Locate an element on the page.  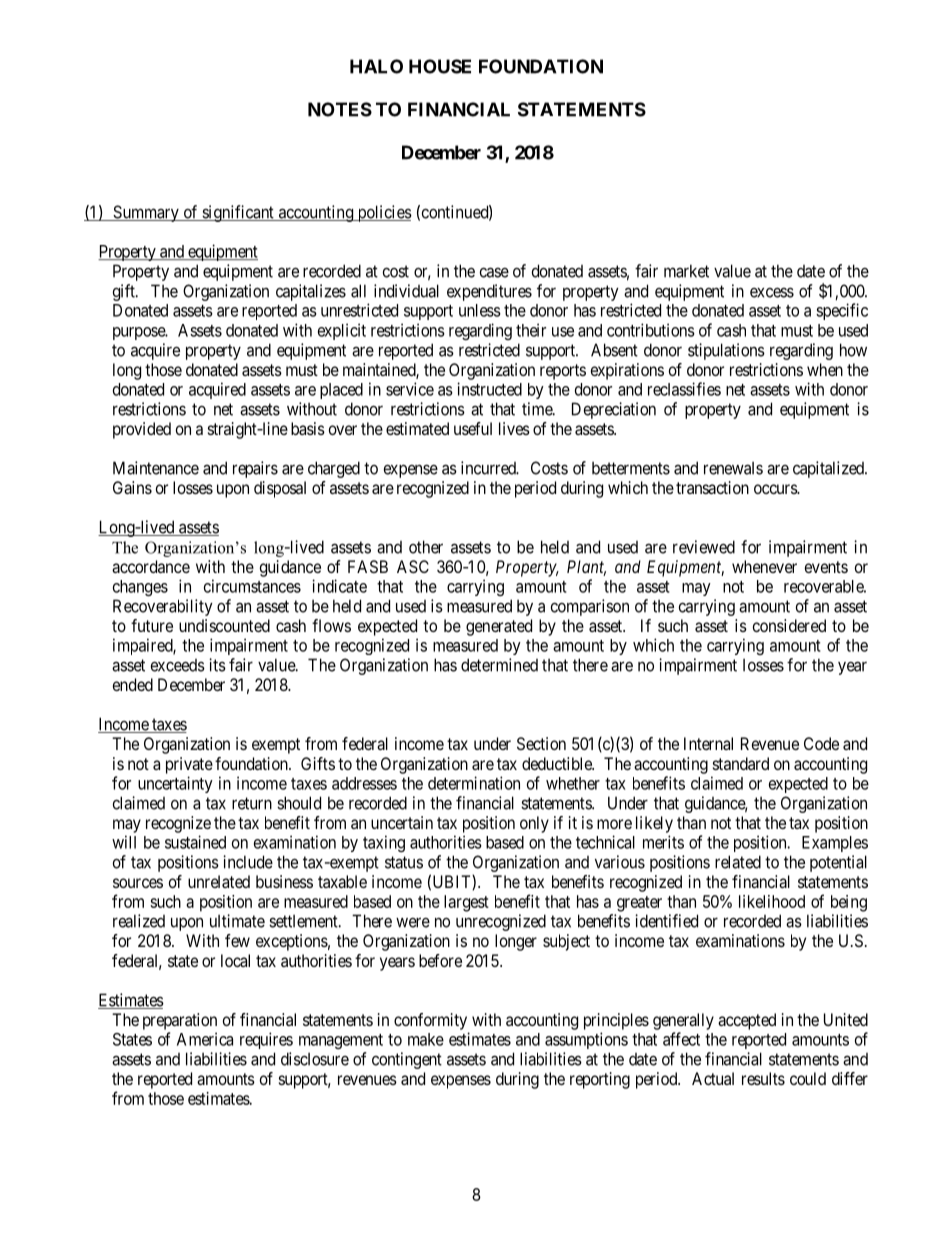
America is located at coordinates (205, 1039).
